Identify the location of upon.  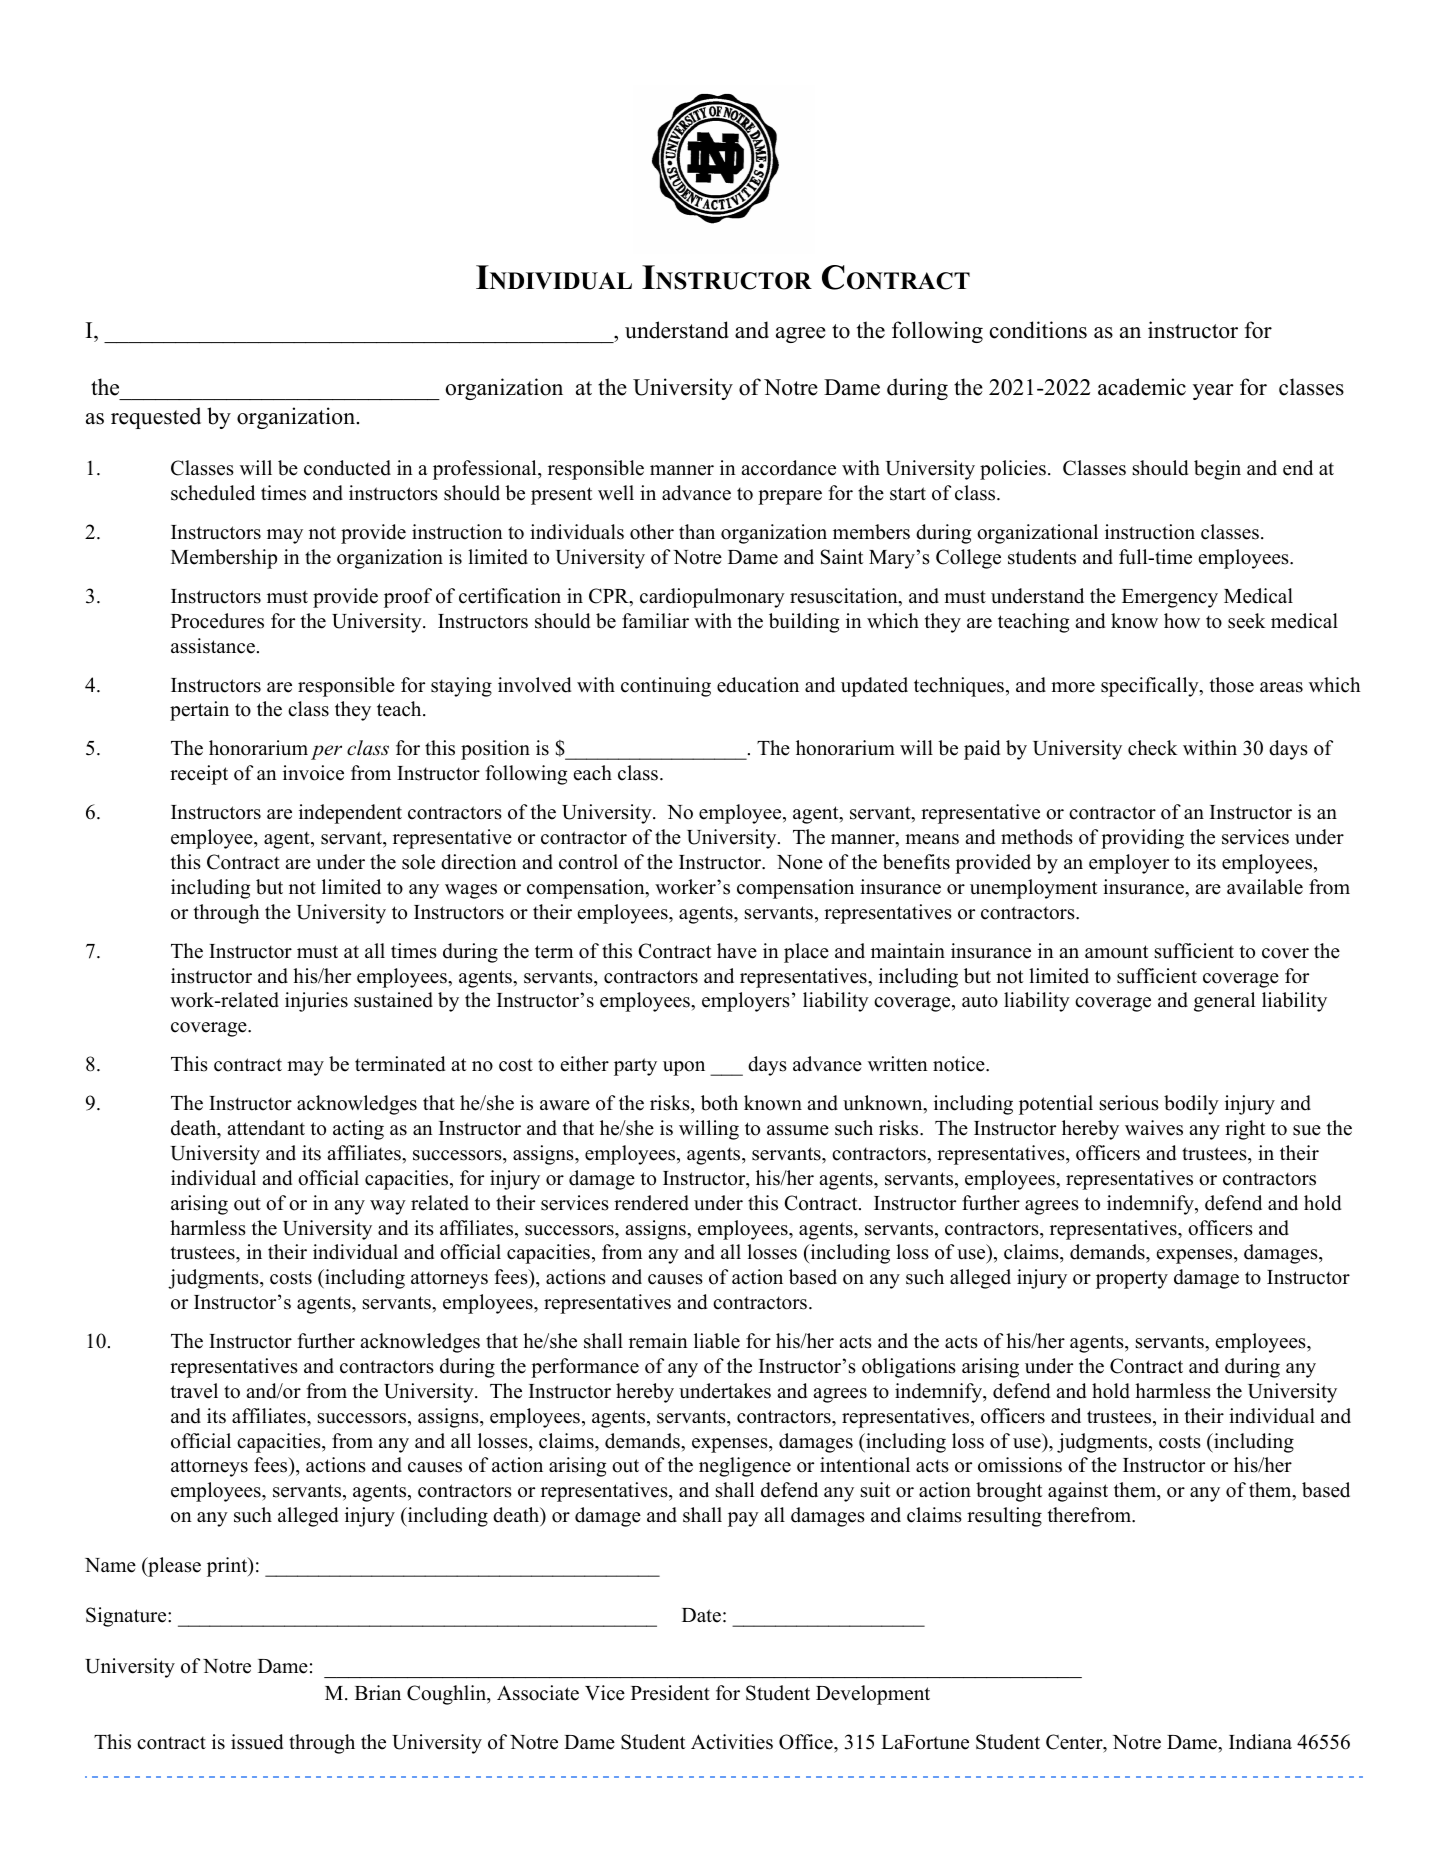
(684, 1068).
